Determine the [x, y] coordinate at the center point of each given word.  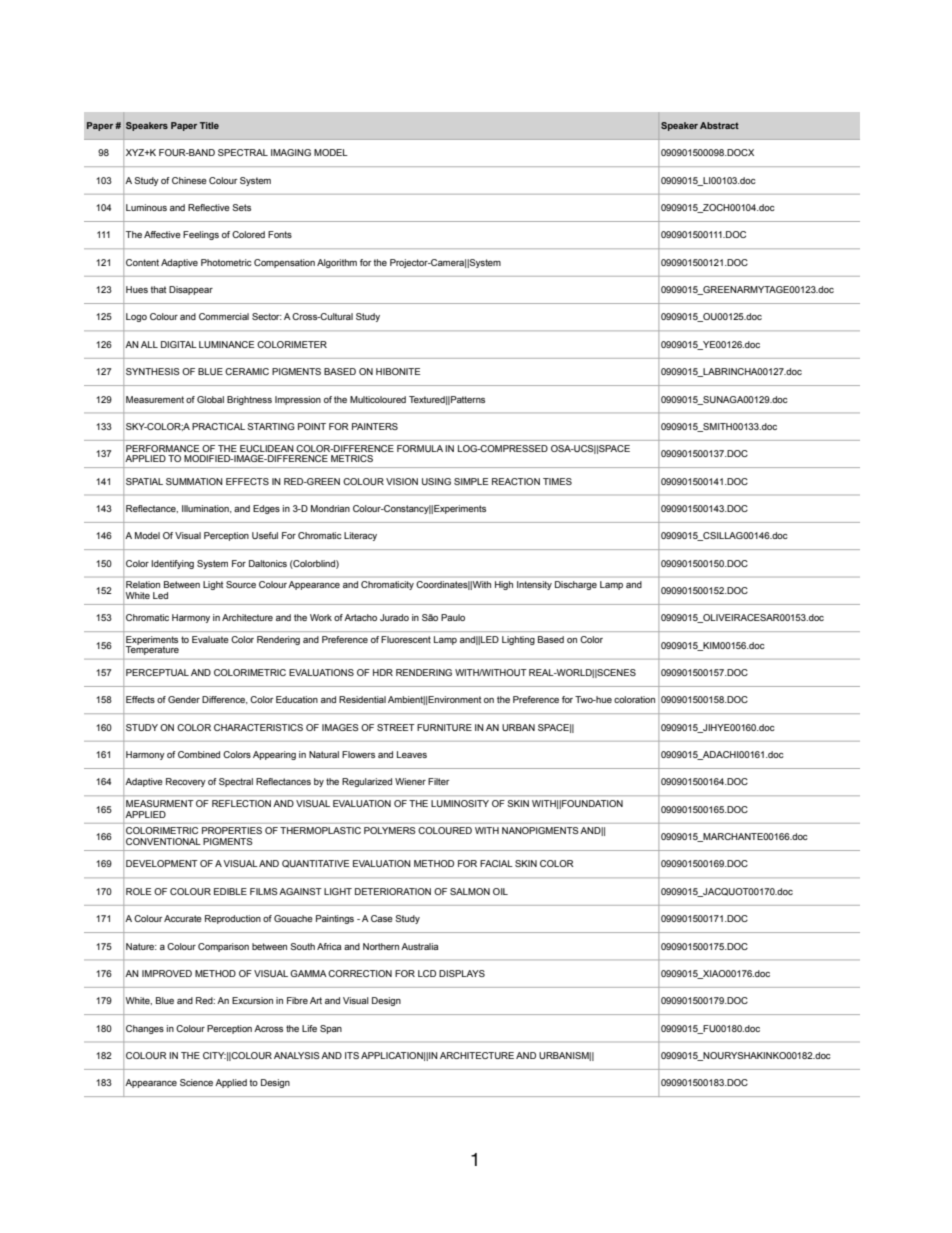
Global [210, 399]
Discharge [576, 585]
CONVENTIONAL [163, 841]
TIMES [557, 481]
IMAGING [291, 152]
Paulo [453, 617]
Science [196, 1082]
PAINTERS [375, 426]
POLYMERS [390, 830]
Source [241, 584]
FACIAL [496, 863]
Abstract [719, 125]
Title [209, 125]
